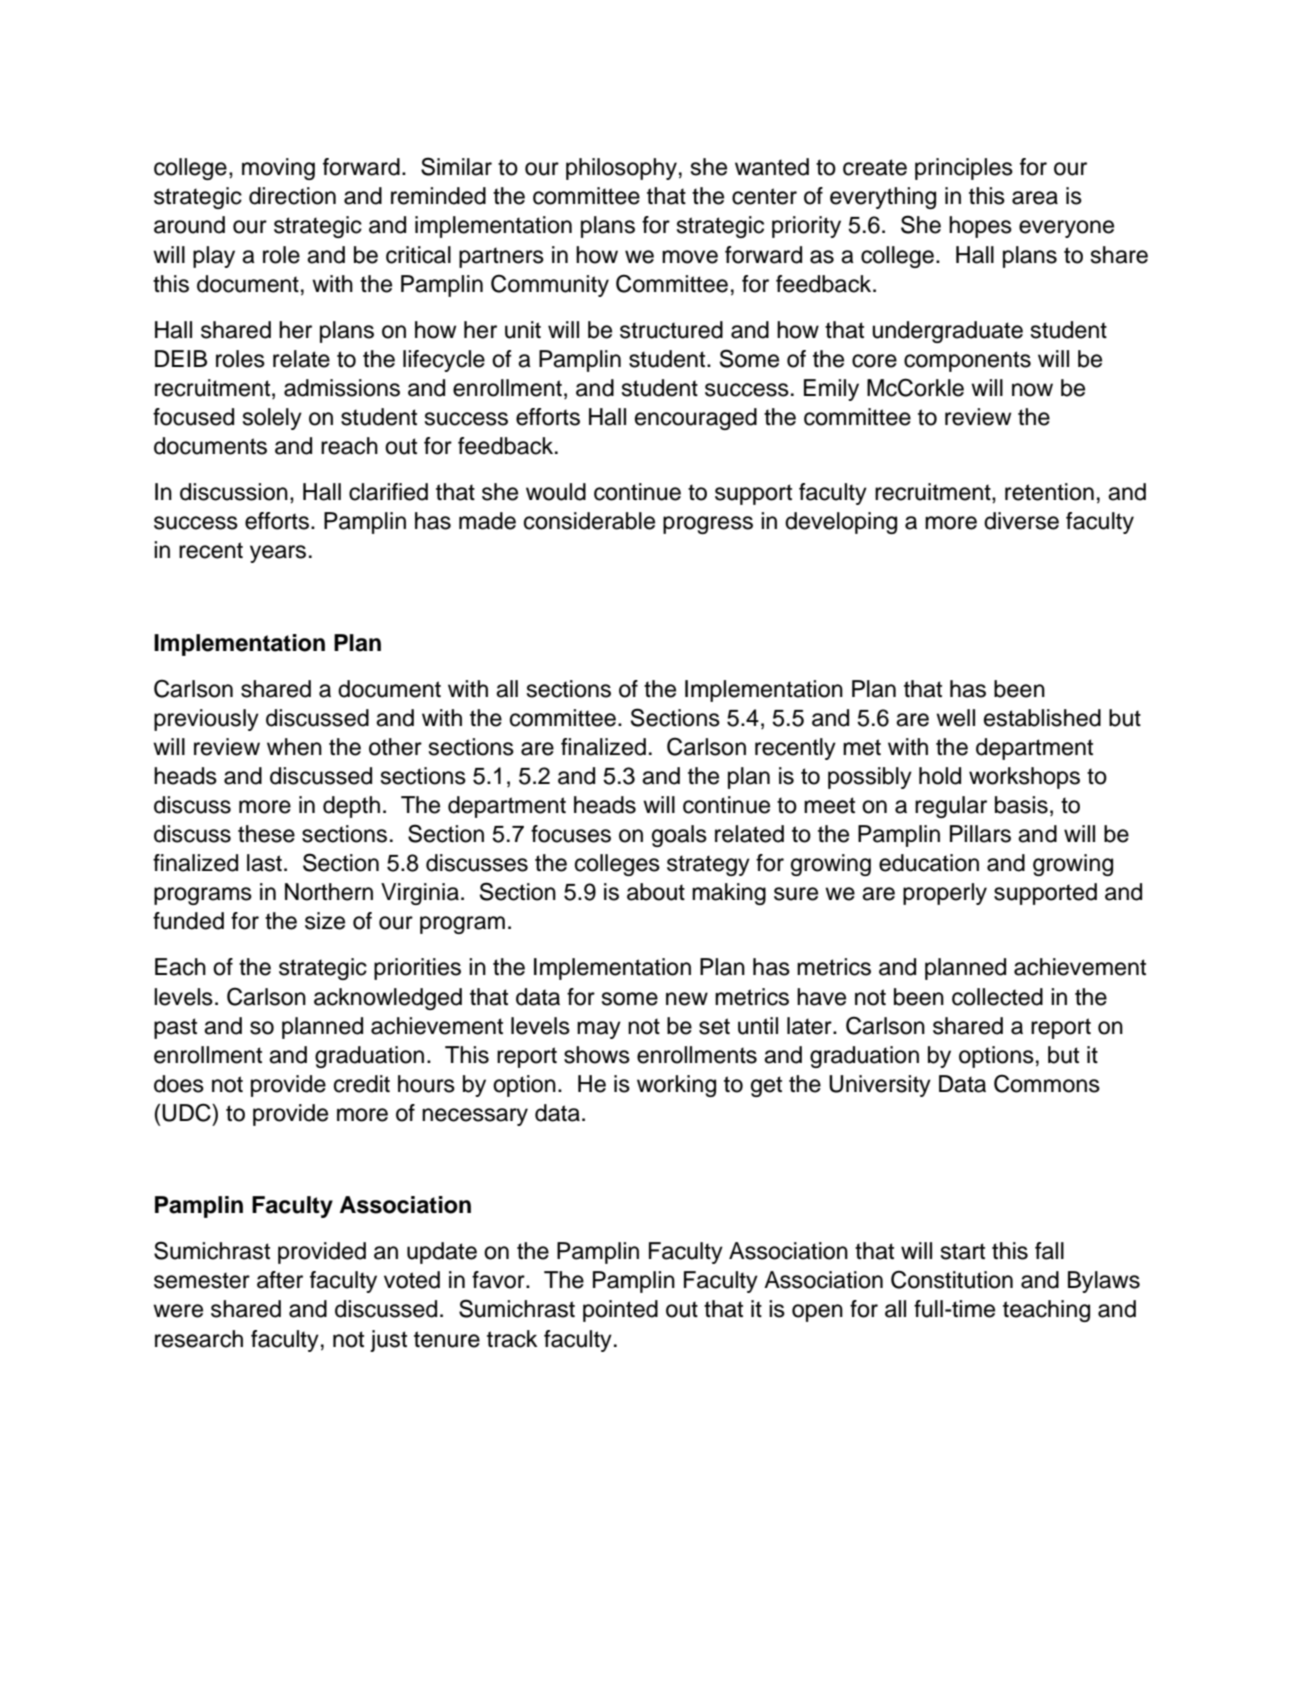 The image size is (1304, 1687). What do you see at coordinates (621, 169) in the image?
I see `philosophy` at bounding box center [621, 169].
